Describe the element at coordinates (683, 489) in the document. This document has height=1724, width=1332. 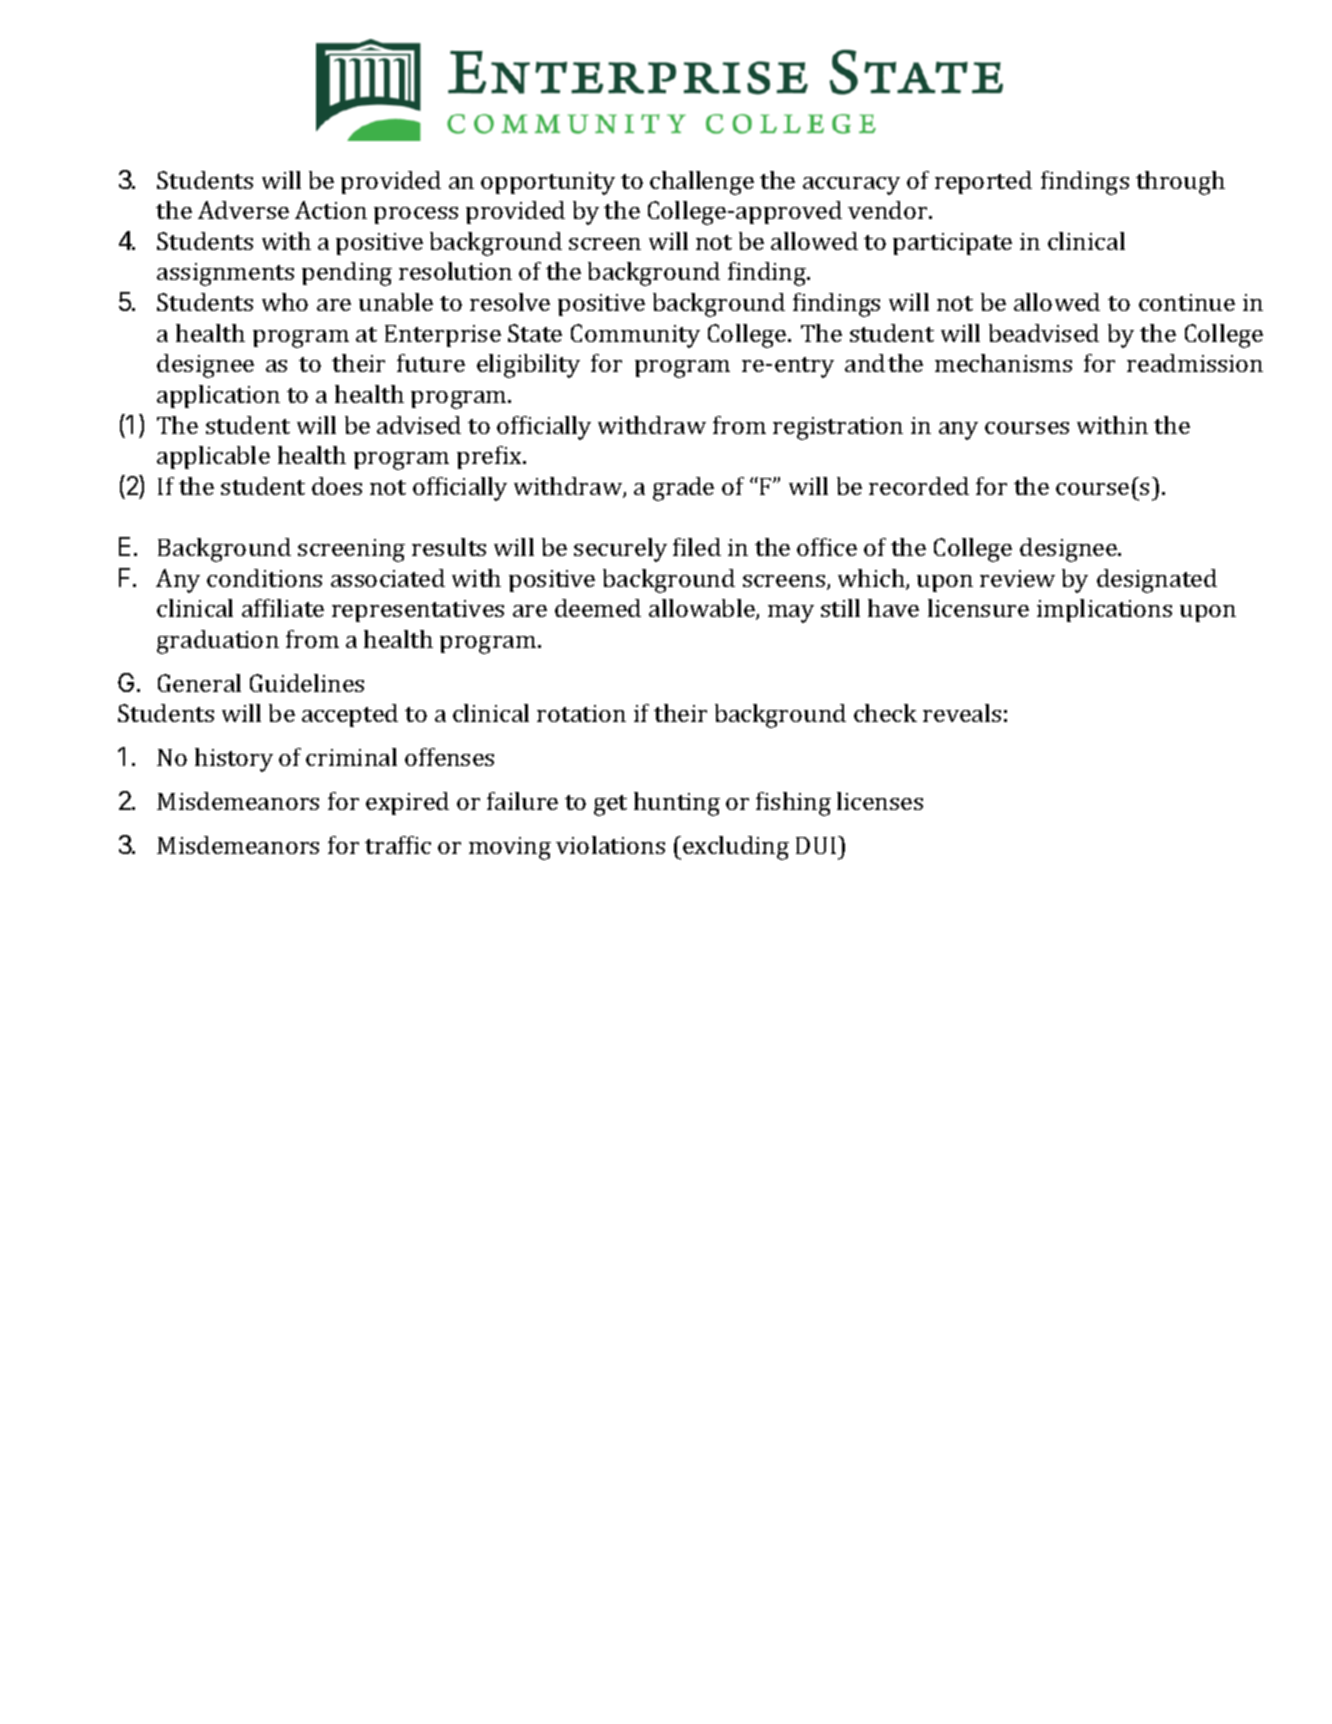
I see `grade` at that location.
